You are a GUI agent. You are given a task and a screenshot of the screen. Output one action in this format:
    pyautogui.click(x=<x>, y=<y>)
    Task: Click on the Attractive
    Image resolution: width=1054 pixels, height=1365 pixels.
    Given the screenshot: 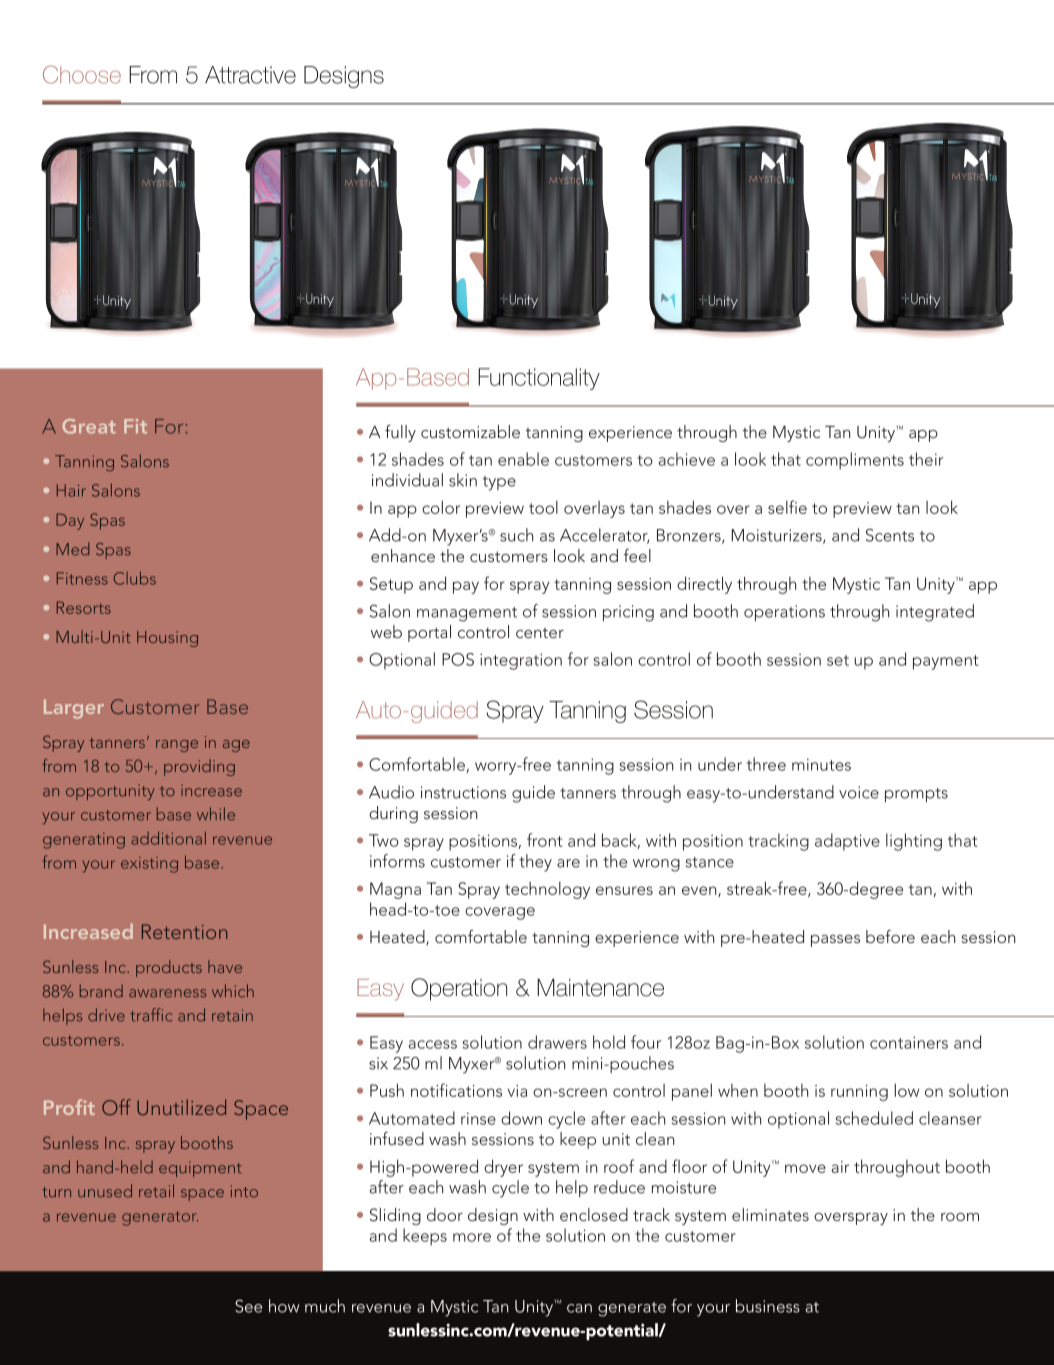 What is the action you would take?
    pyautogui.click(x=250, y=75)
